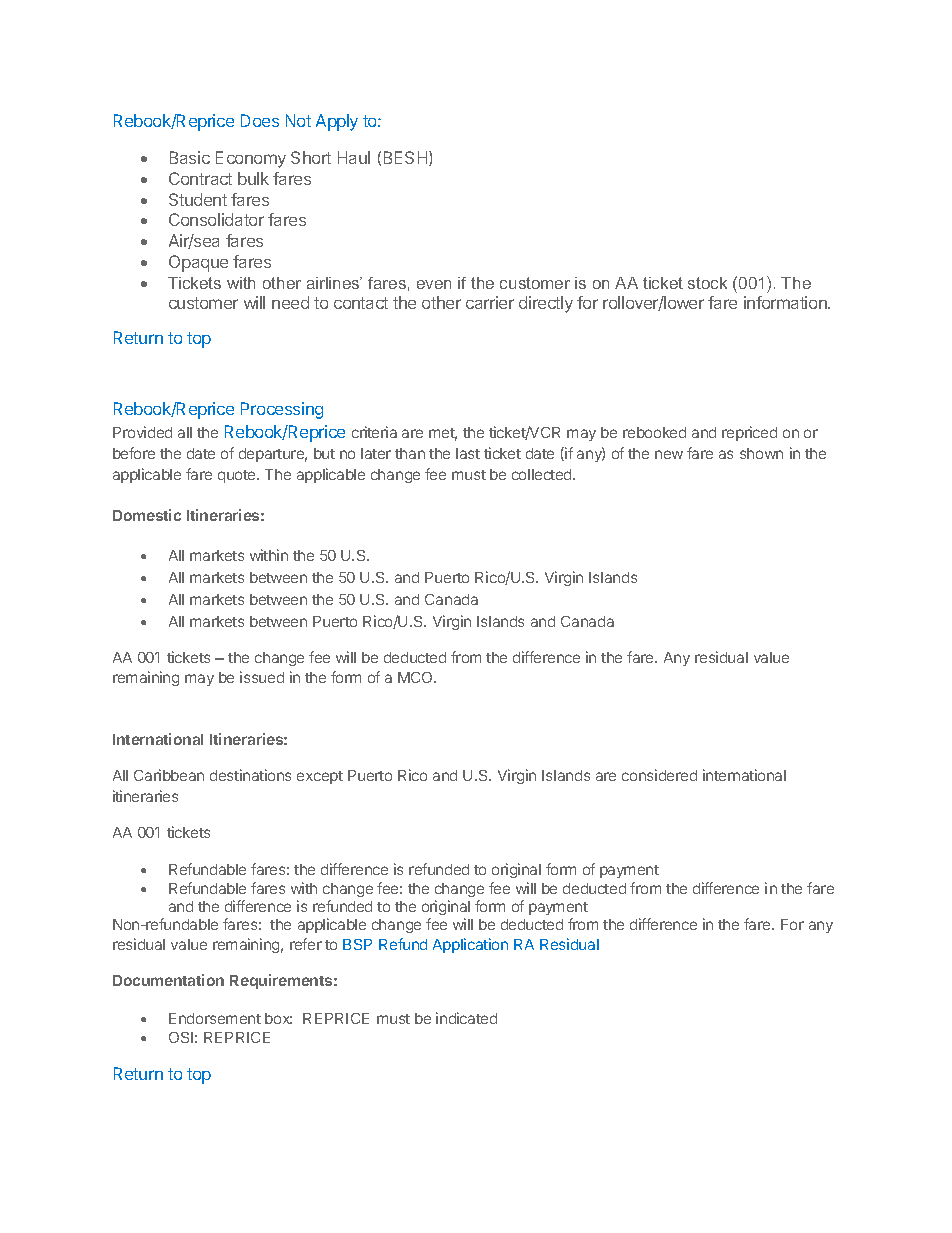 The width and height of the screenshot is (952, 1233). I want to click on BESH, so click(407, 158).
